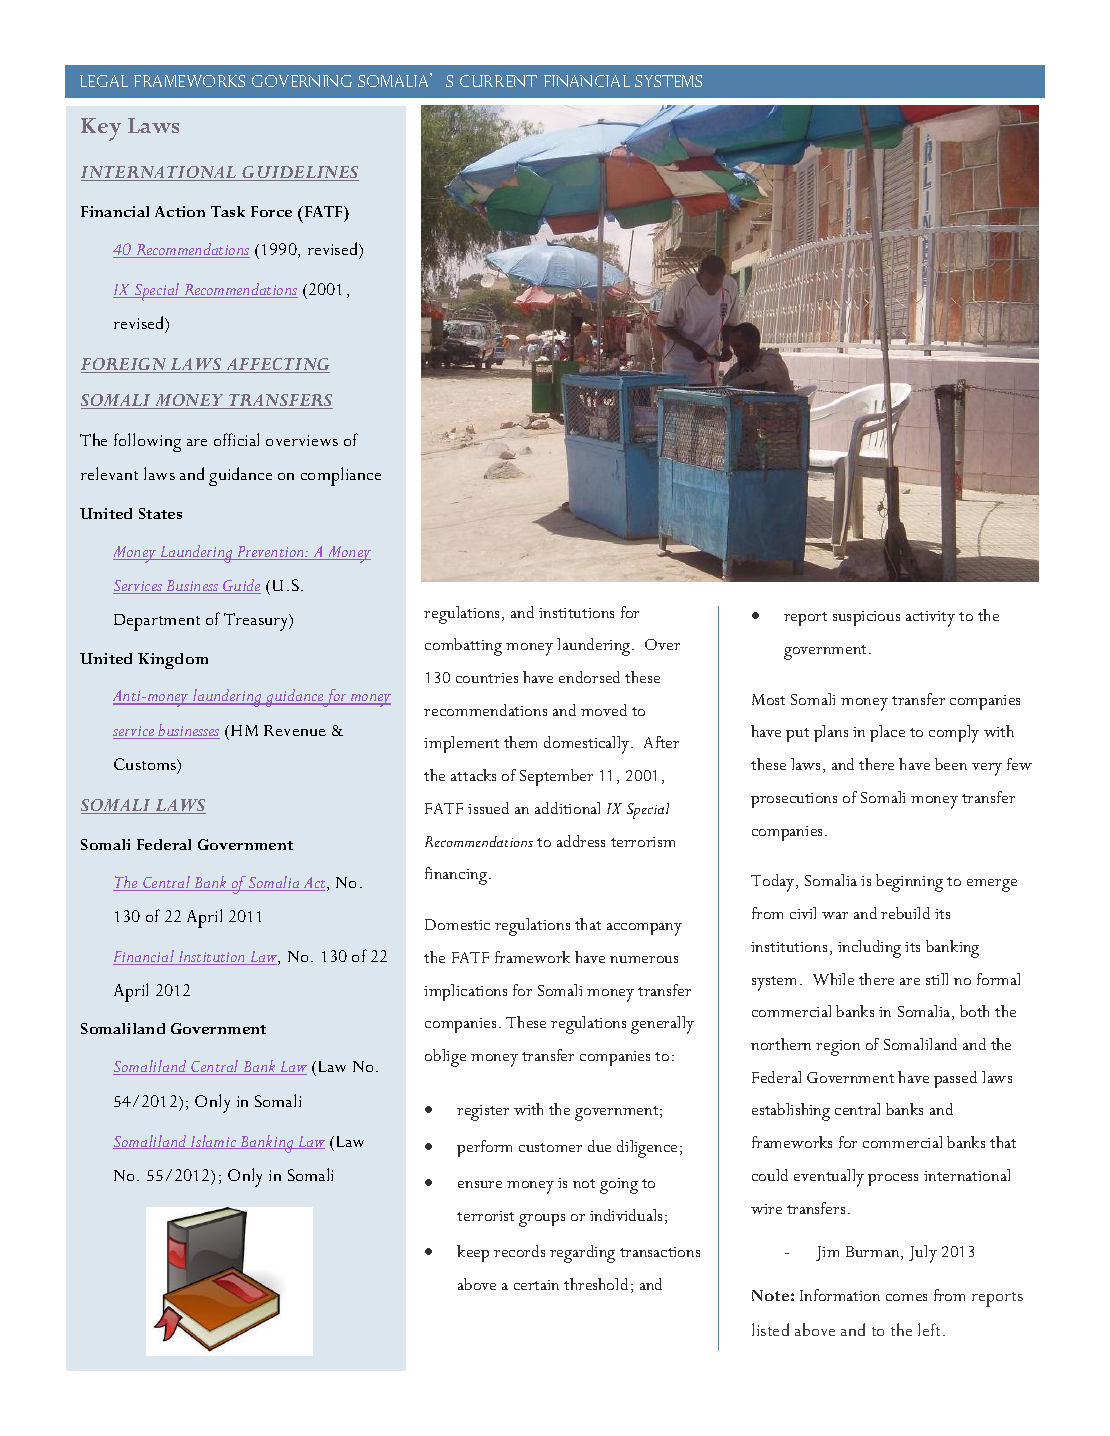 The width and height of the screenshot is (1110, 1436). What do you see at coordinates (214, 1142) in the screenshot?
I see `Islamic` at bounding box center [214, 1142].
